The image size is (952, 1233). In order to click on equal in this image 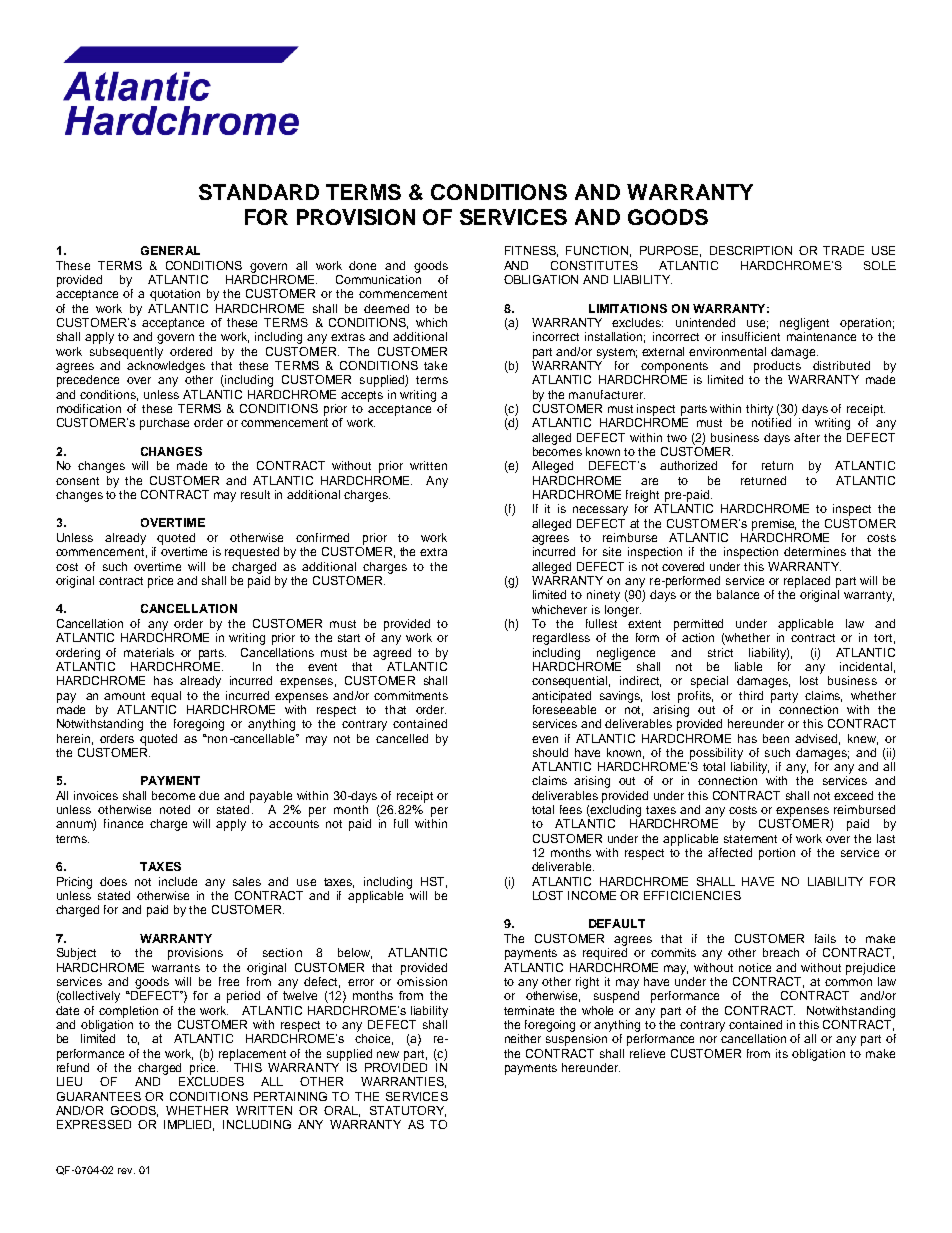, I will do `click(166, 697)`.
